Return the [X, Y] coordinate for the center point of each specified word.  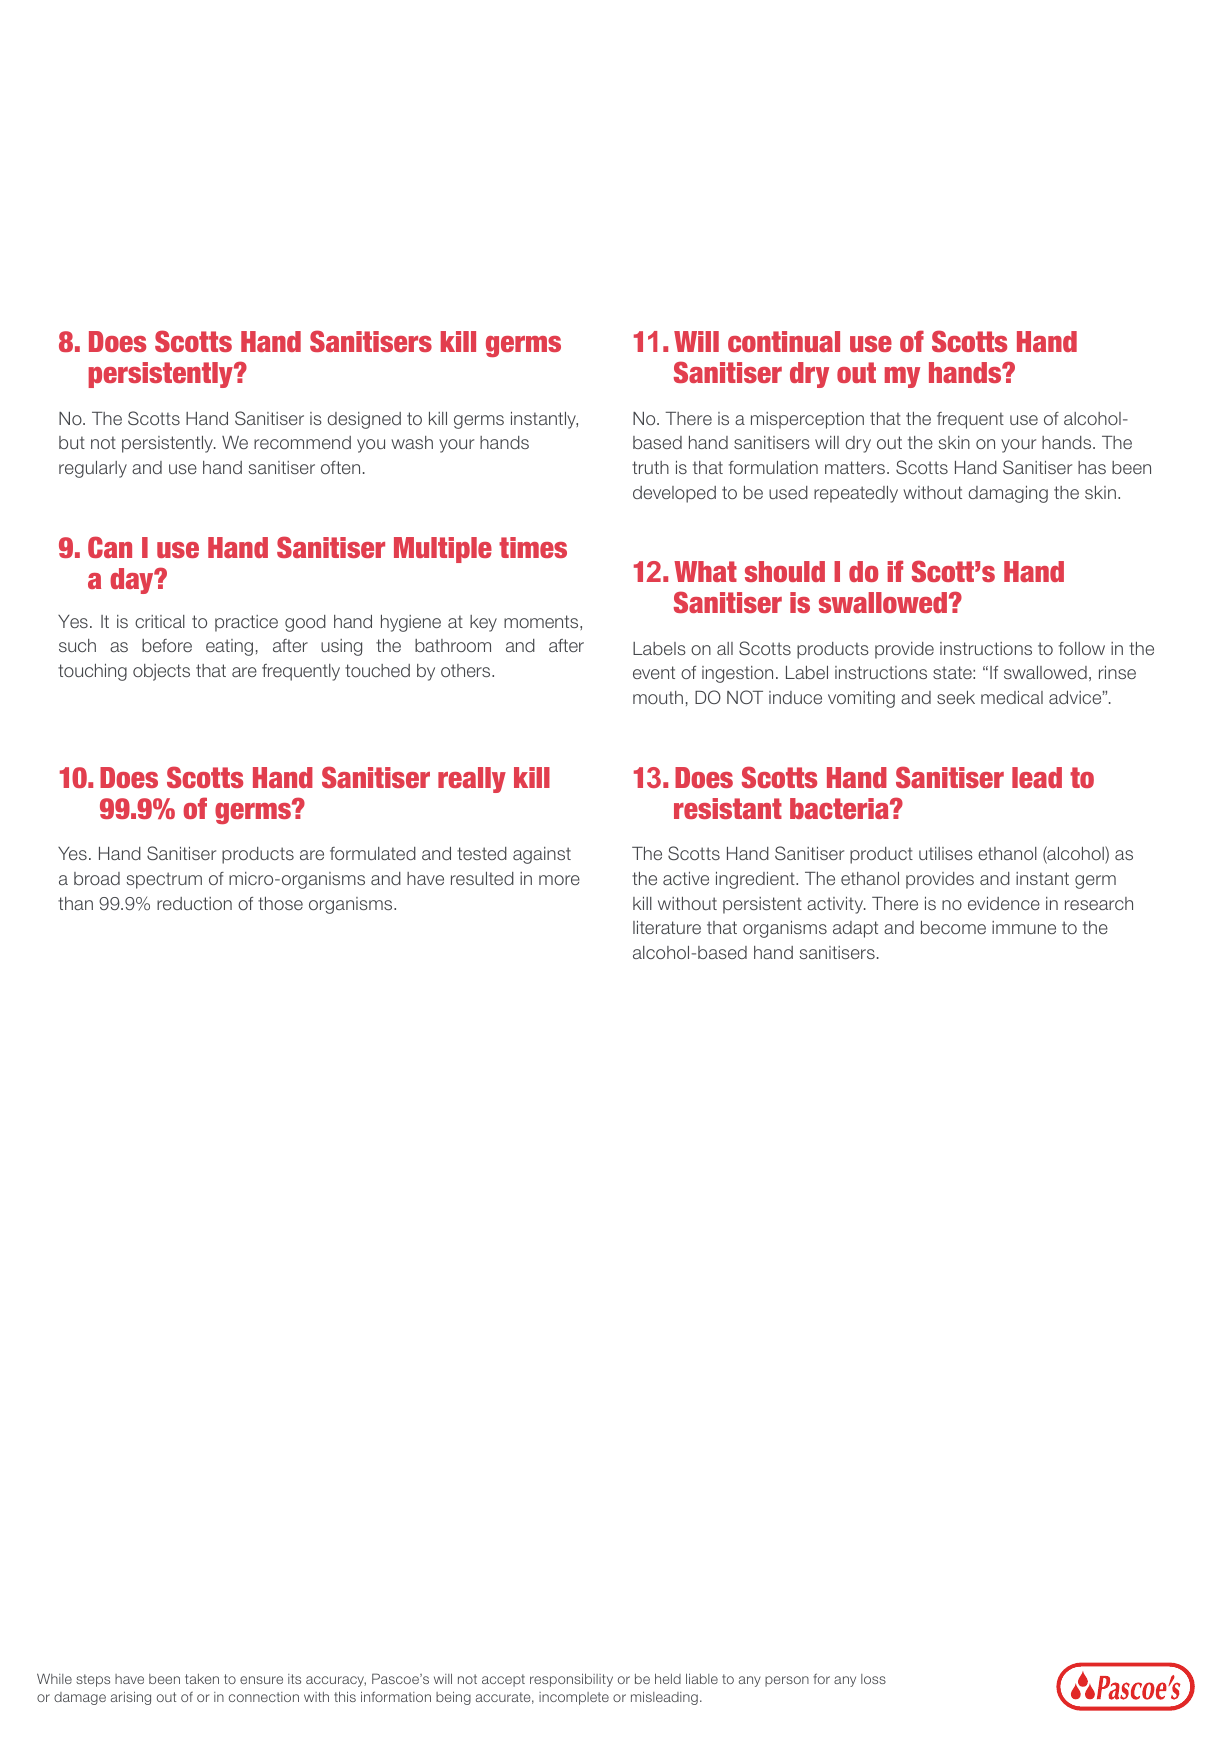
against [542, 855]
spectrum [164, 880]
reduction [194, 903]
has [1092, 467]
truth [650, 467]
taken [202, 1679]
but [72, 442]
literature [667, 927]
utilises [946, 853]
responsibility [571, 1680]
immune [1024, 927]
